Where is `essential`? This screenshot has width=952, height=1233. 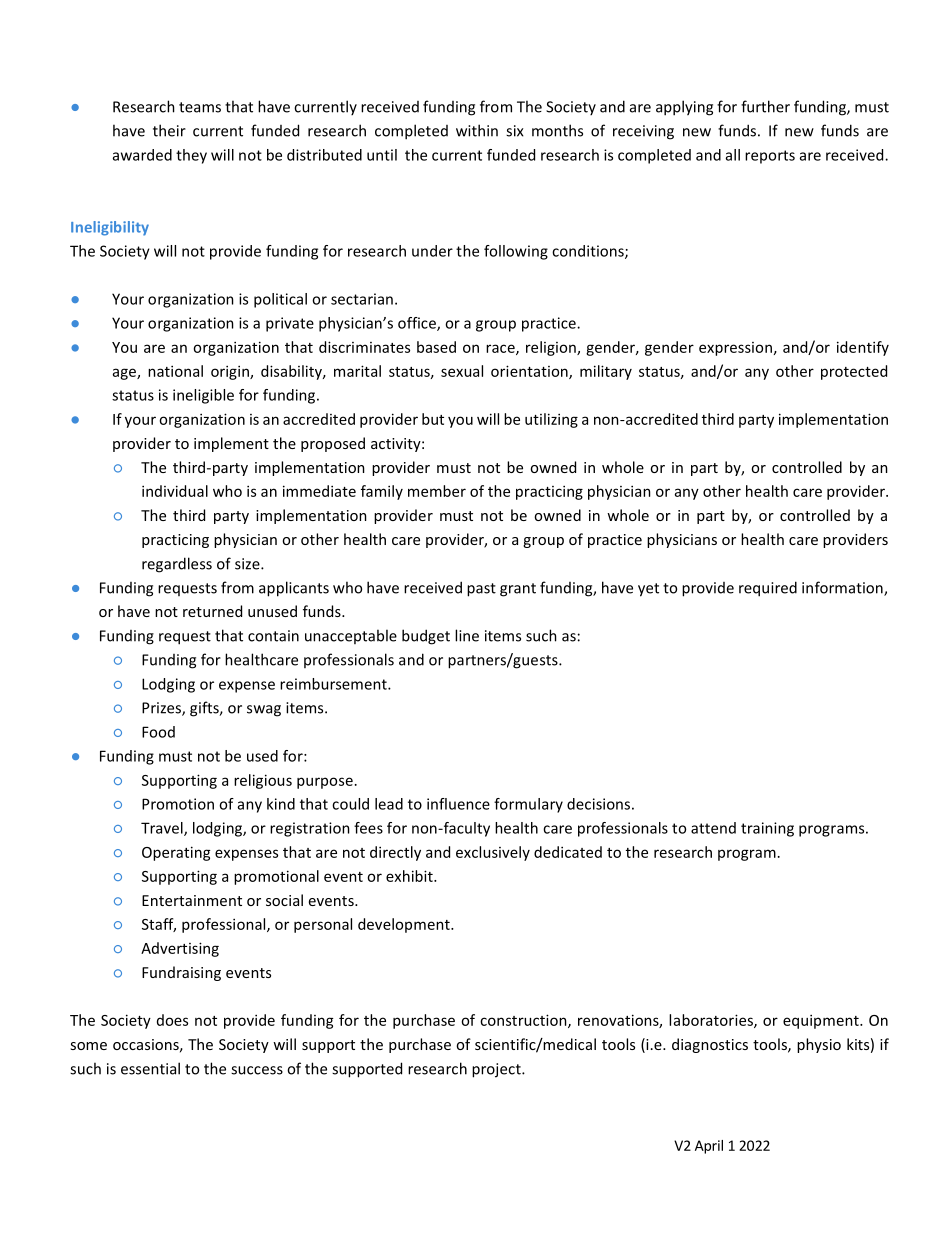
essential is located at coordinates (150, 1068).
